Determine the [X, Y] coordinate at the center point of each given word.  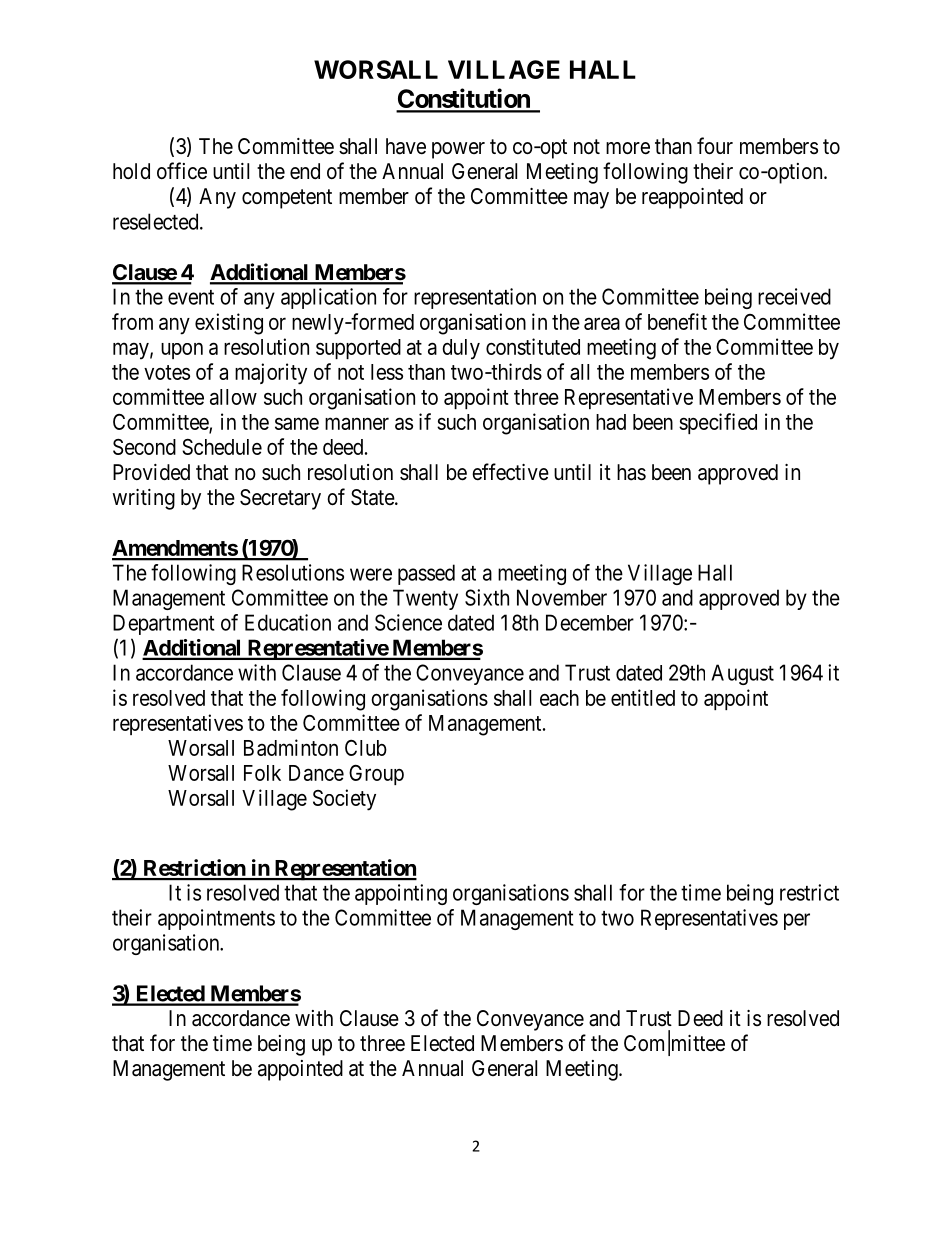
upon [182, 351]
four [715, 146]
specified [718, 423]
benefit [677, 321]
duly [461, 349]
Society [344, 800]
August [742, 674]
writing [143, 499]
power [458, 150]
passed [426, 574]
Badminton [291, 747]
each [559, 698]
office [182, 171]
